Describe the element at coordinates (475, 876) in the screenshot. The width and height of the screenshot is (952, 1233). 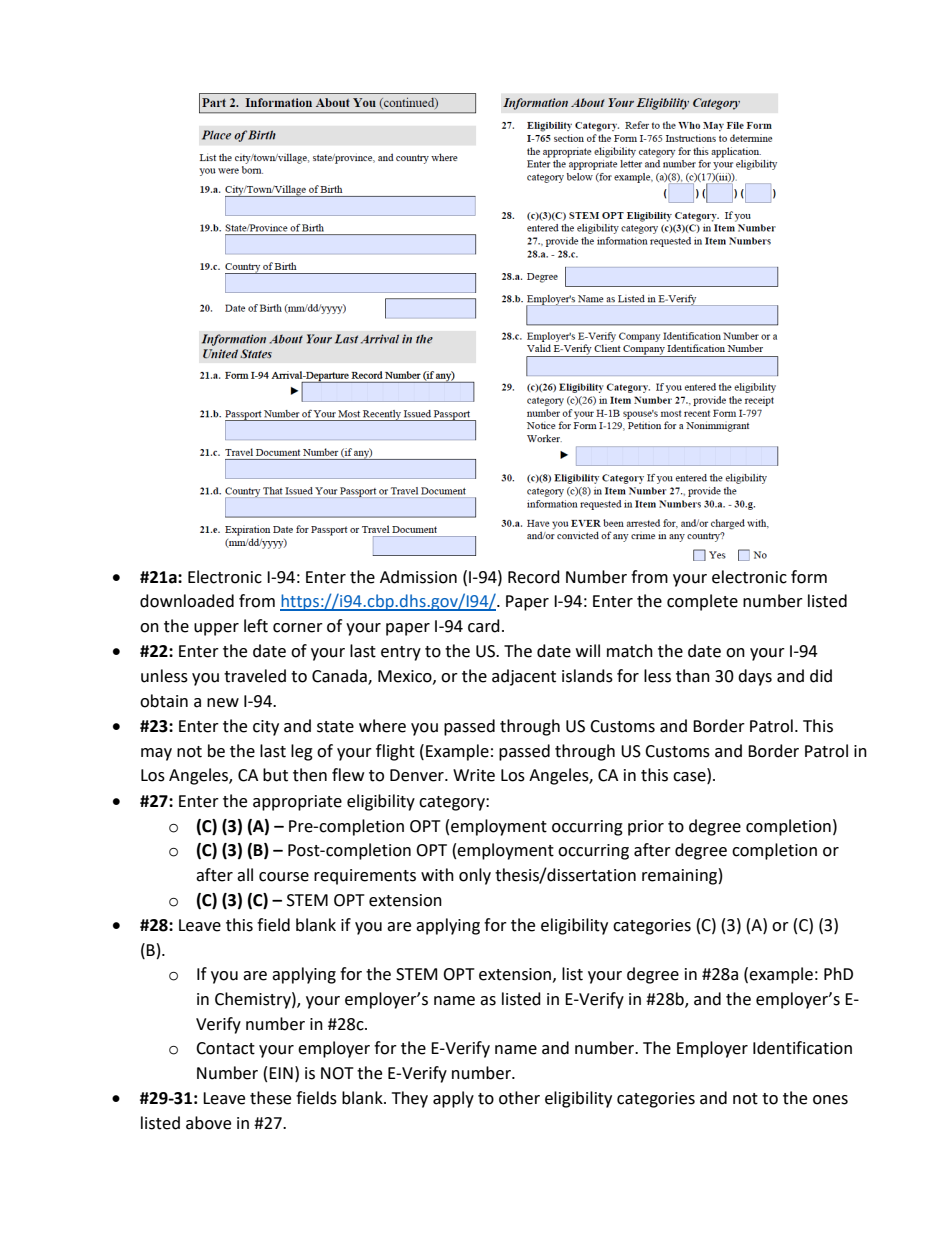
I see `only` at that location.
